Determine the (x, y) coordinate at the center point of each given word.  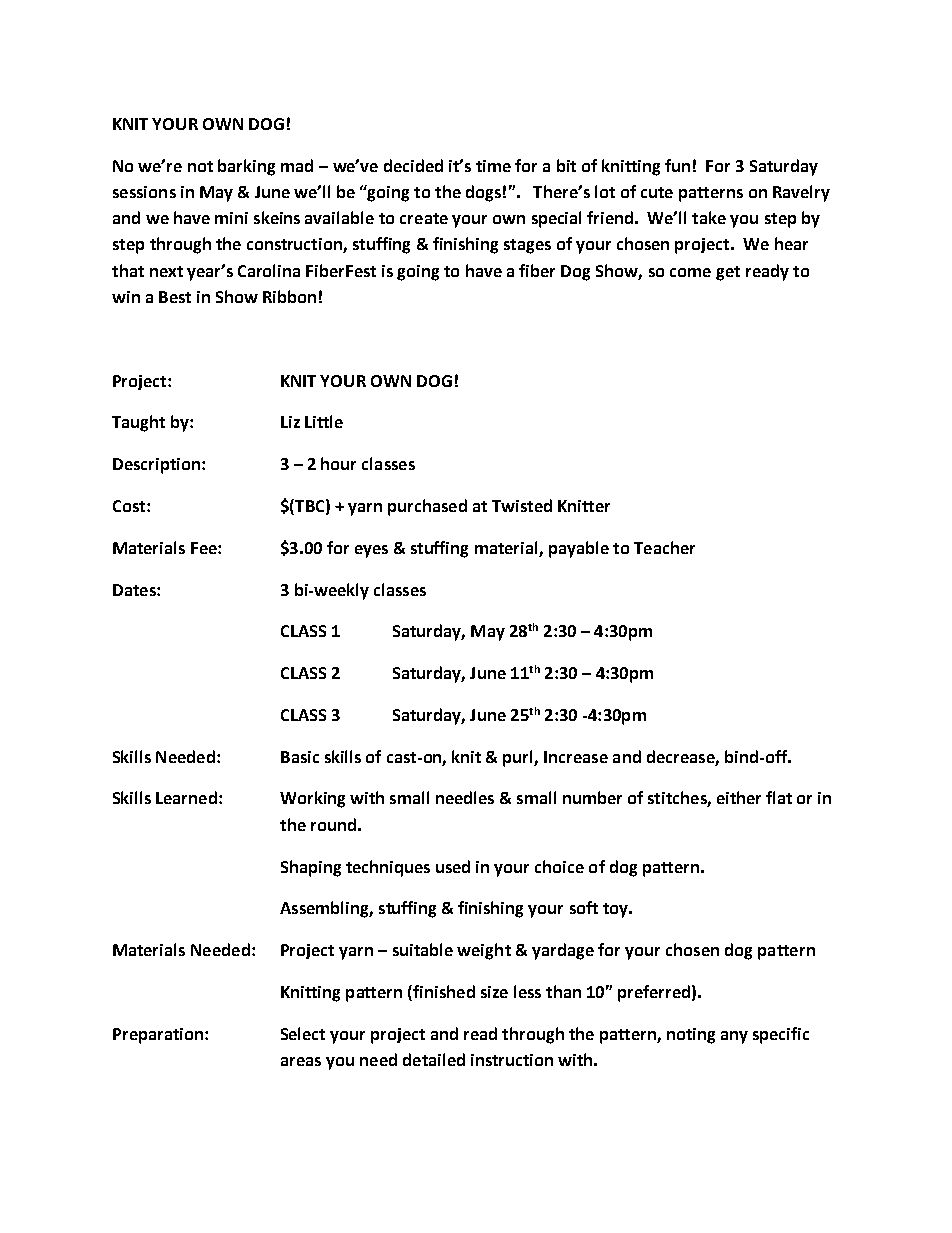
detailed (434, 1059)
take (709, 217)
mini (231, 218)
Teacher (664, 547)
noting (691, 1036)
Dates (135, 590)
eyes (371, 551)
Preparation (159, 1036)
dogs (483, 193)
